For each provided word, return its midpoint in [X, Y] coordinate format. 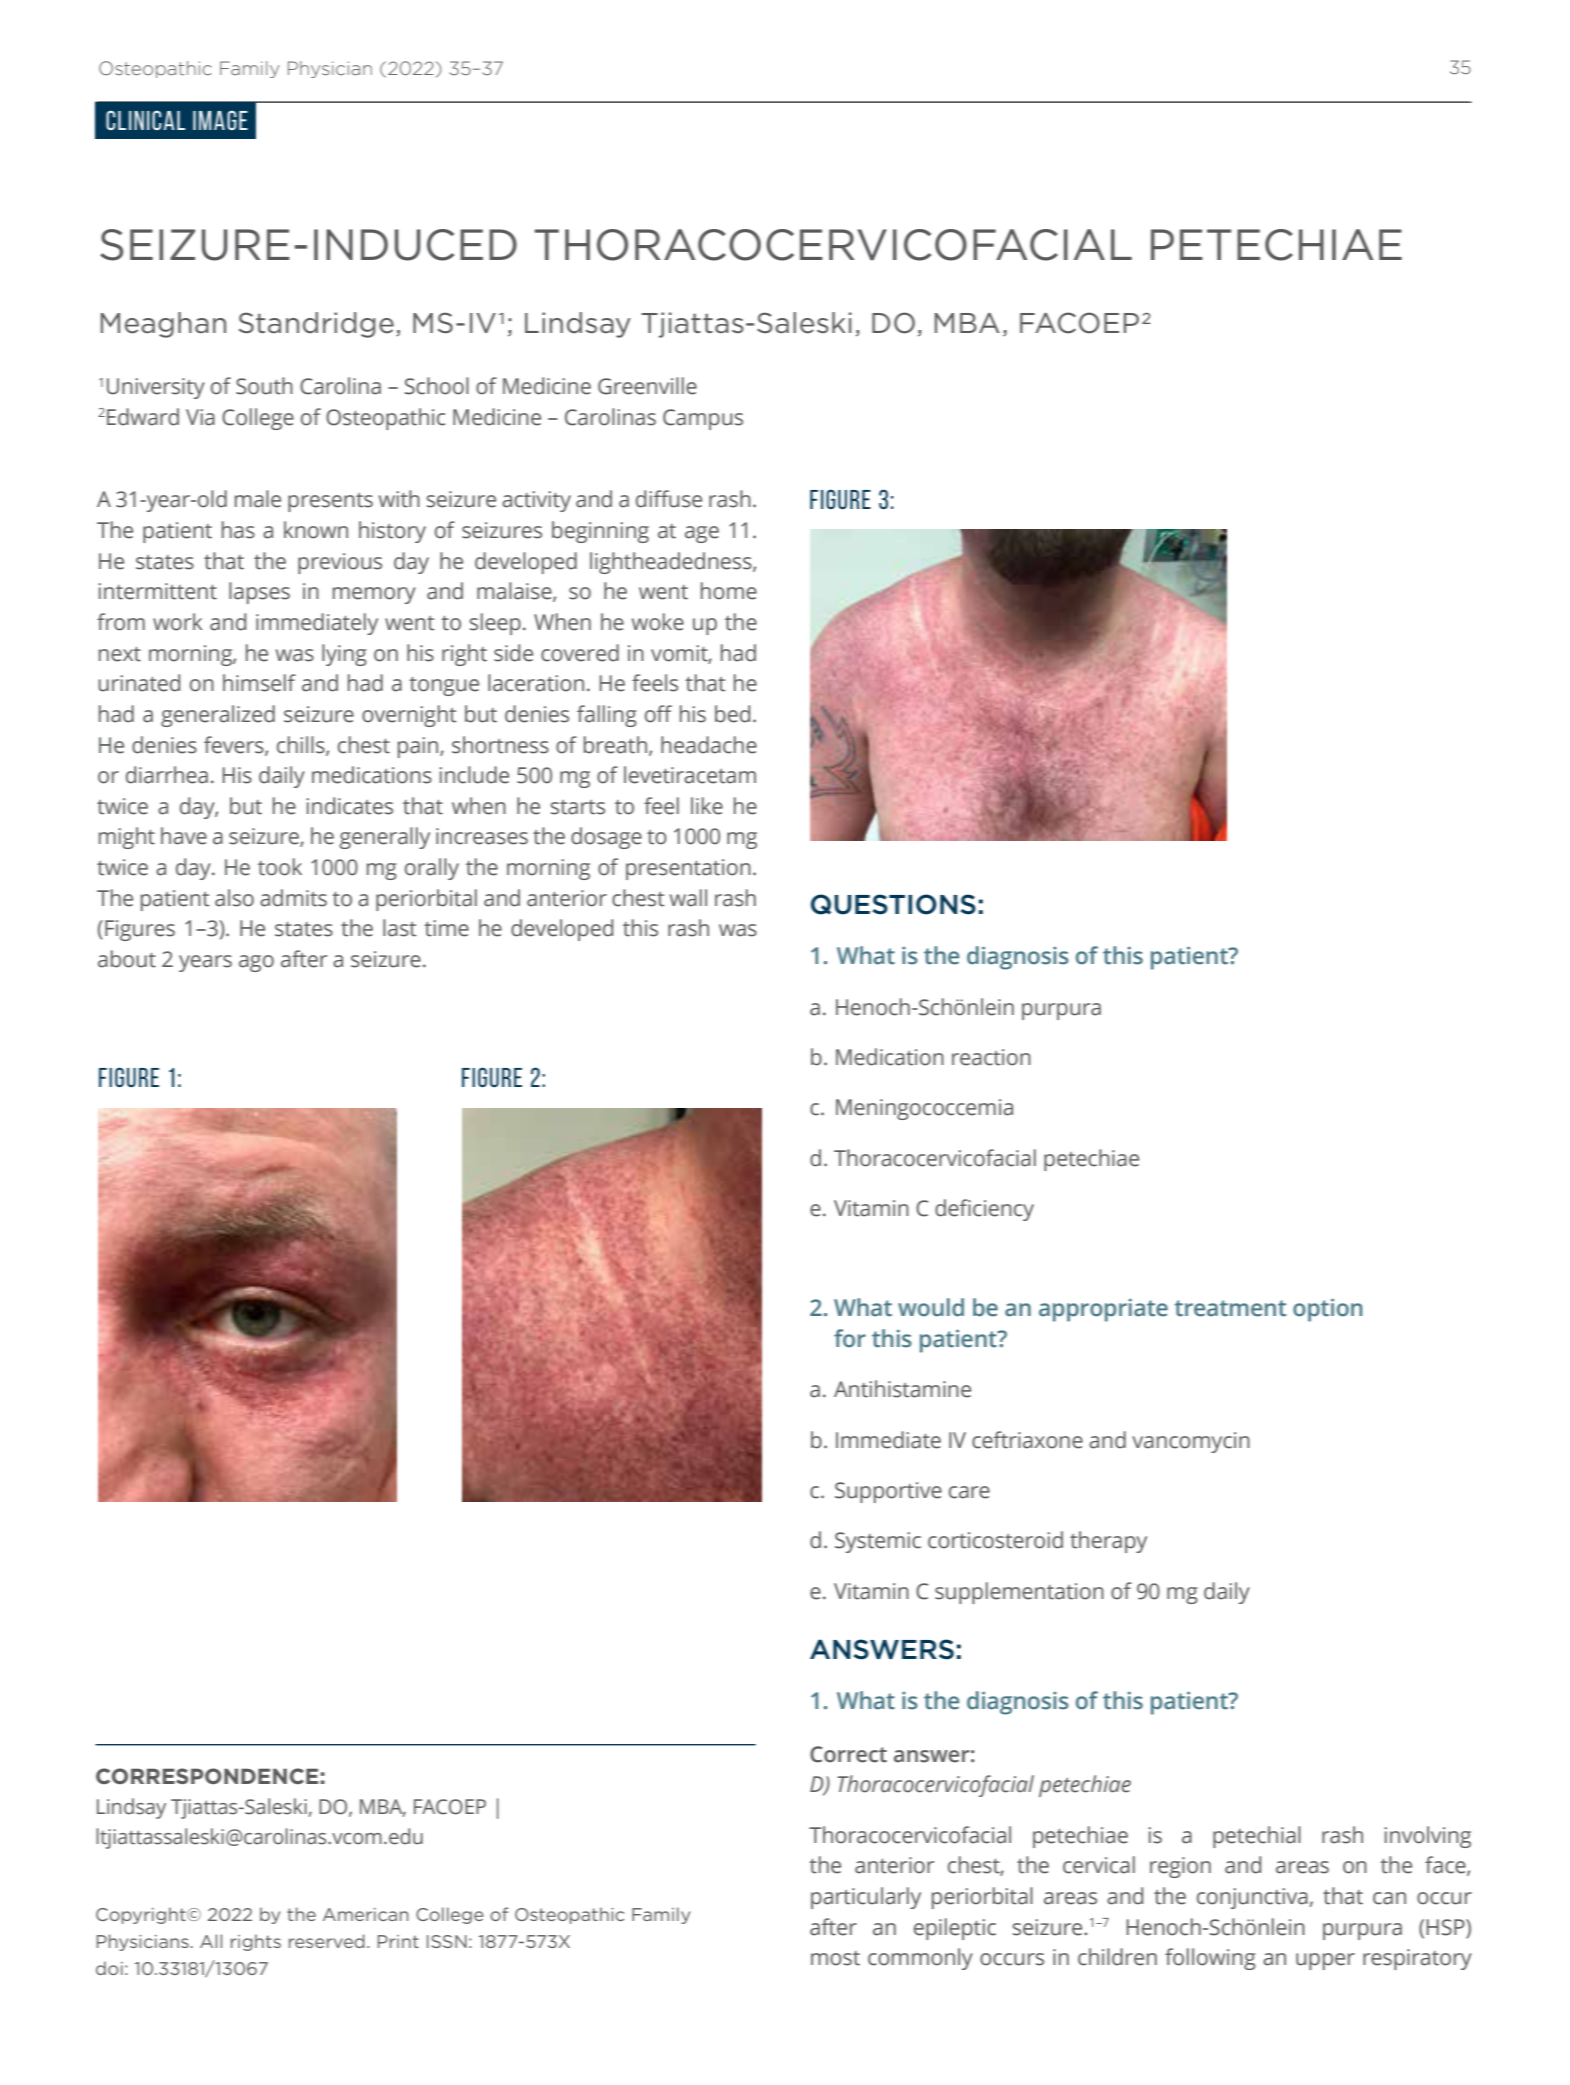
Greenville [647, 386]
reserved [327, 1941]
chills [302, 745]
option [1327, 1310]
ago [256, 963]
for [850, 1338]
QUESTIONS [893, 904]
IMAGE [220, 120]
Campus [703, 419]
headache [709, 745]
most [835, 1958]
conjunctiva [1252, 1898]
